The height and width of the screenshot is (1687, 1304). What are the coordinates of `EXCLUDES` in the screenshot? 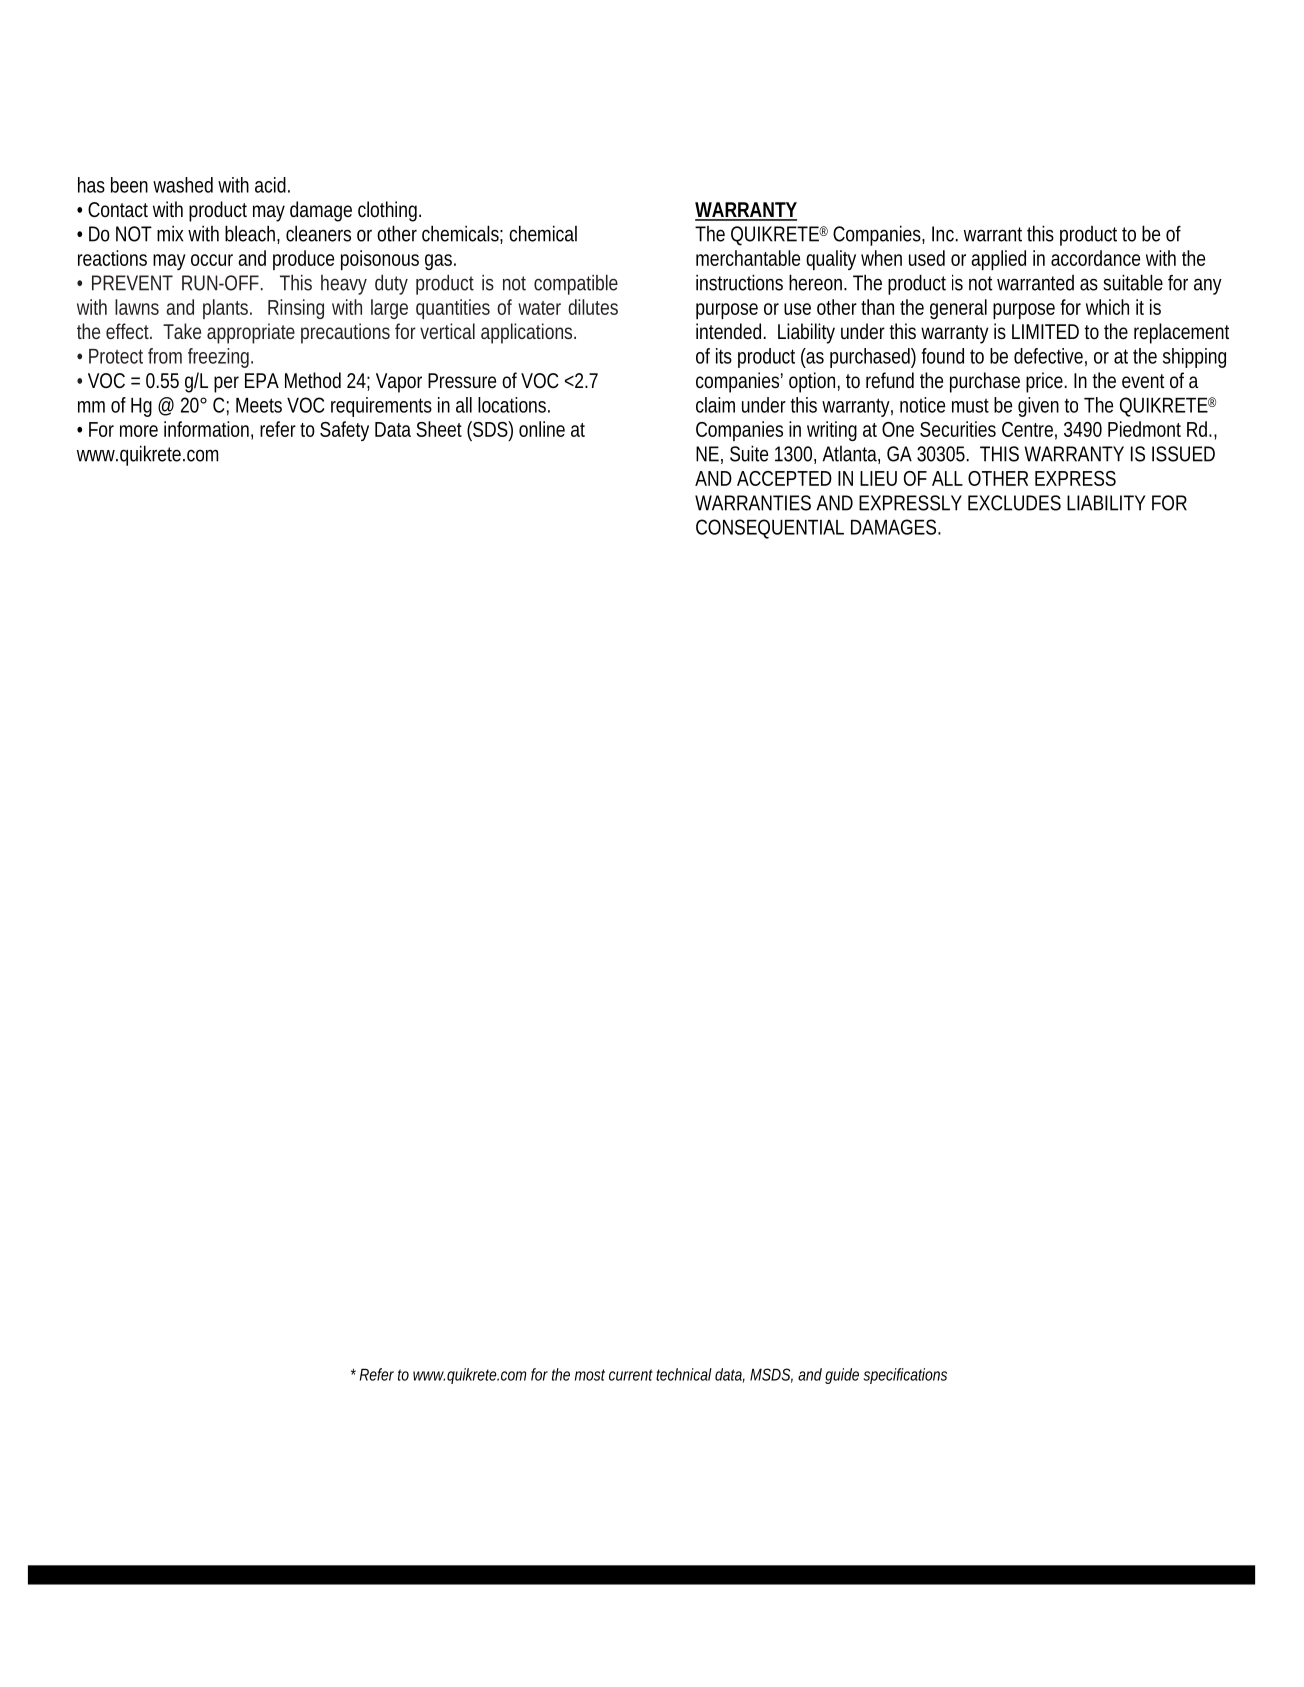 It's located at (1014, 503).
